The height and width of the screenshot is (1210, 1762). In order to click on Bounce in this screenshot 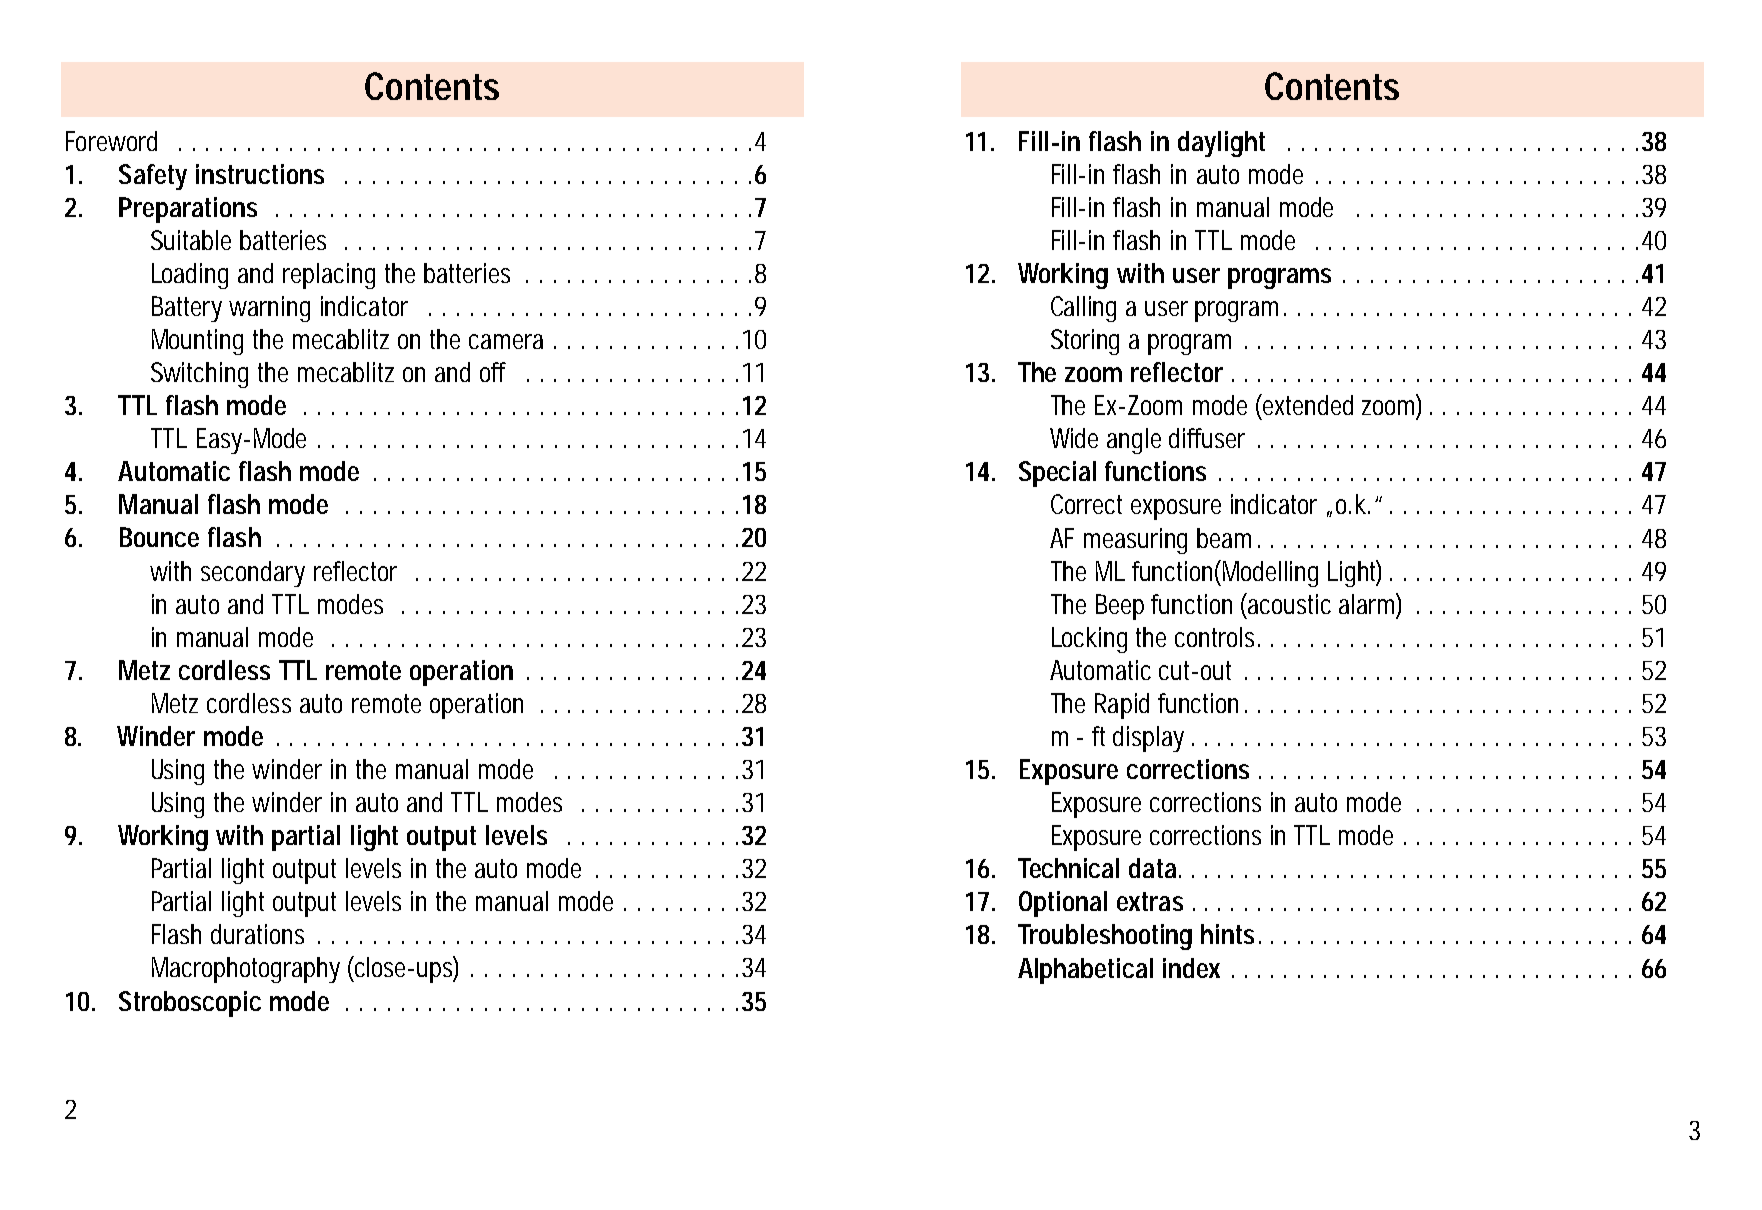, I will do `click(159, 537)`.
